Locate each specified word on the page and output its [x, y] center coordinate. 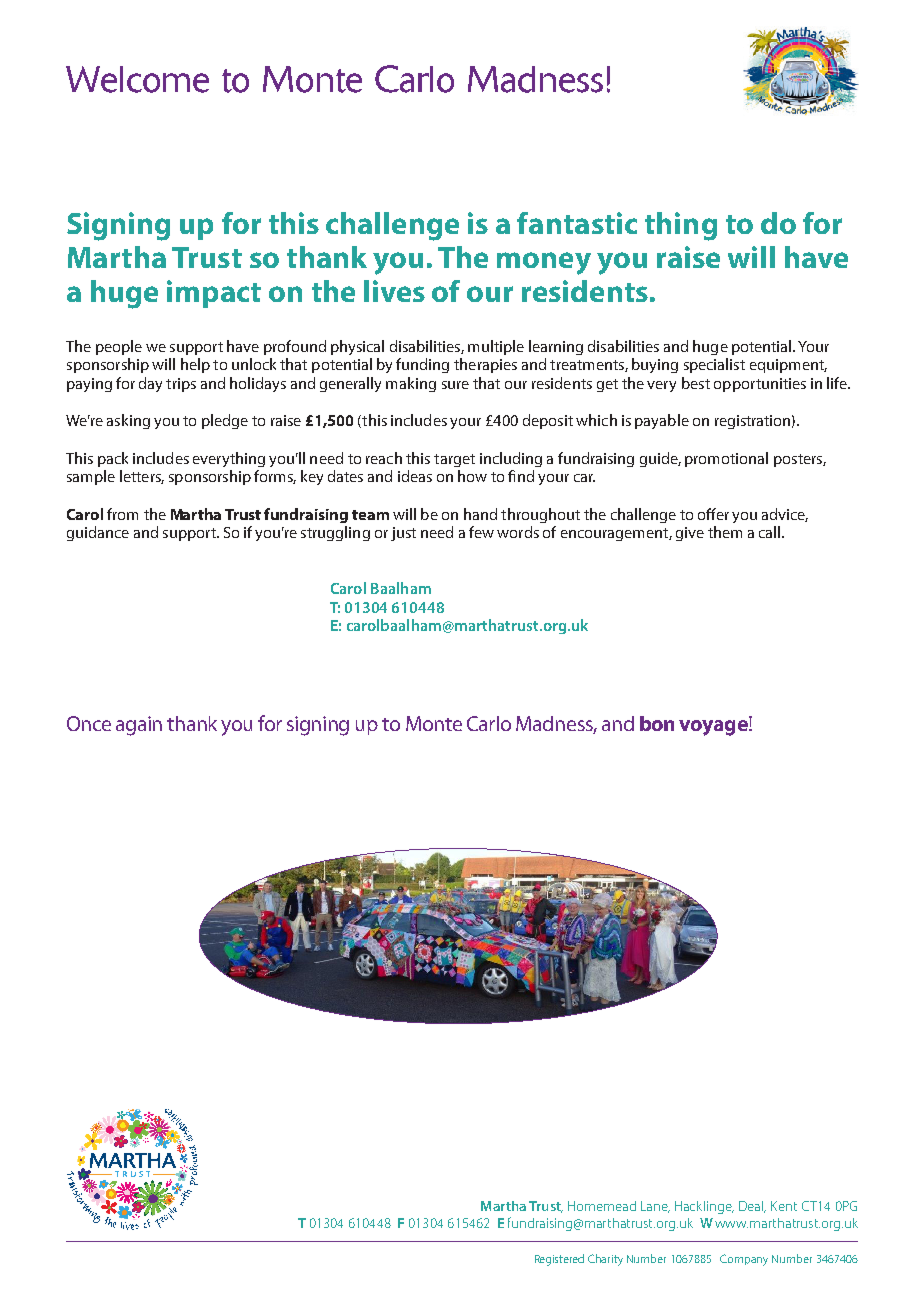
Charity [605, 1260]
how [472, 476]
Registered [559, 1260]
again [139, 726]
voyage [714, 726]
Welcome [137, 79]
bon [657, 723]
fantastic [577, 223]
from [122, 514]
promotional [726, 459]
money [544, 263]
